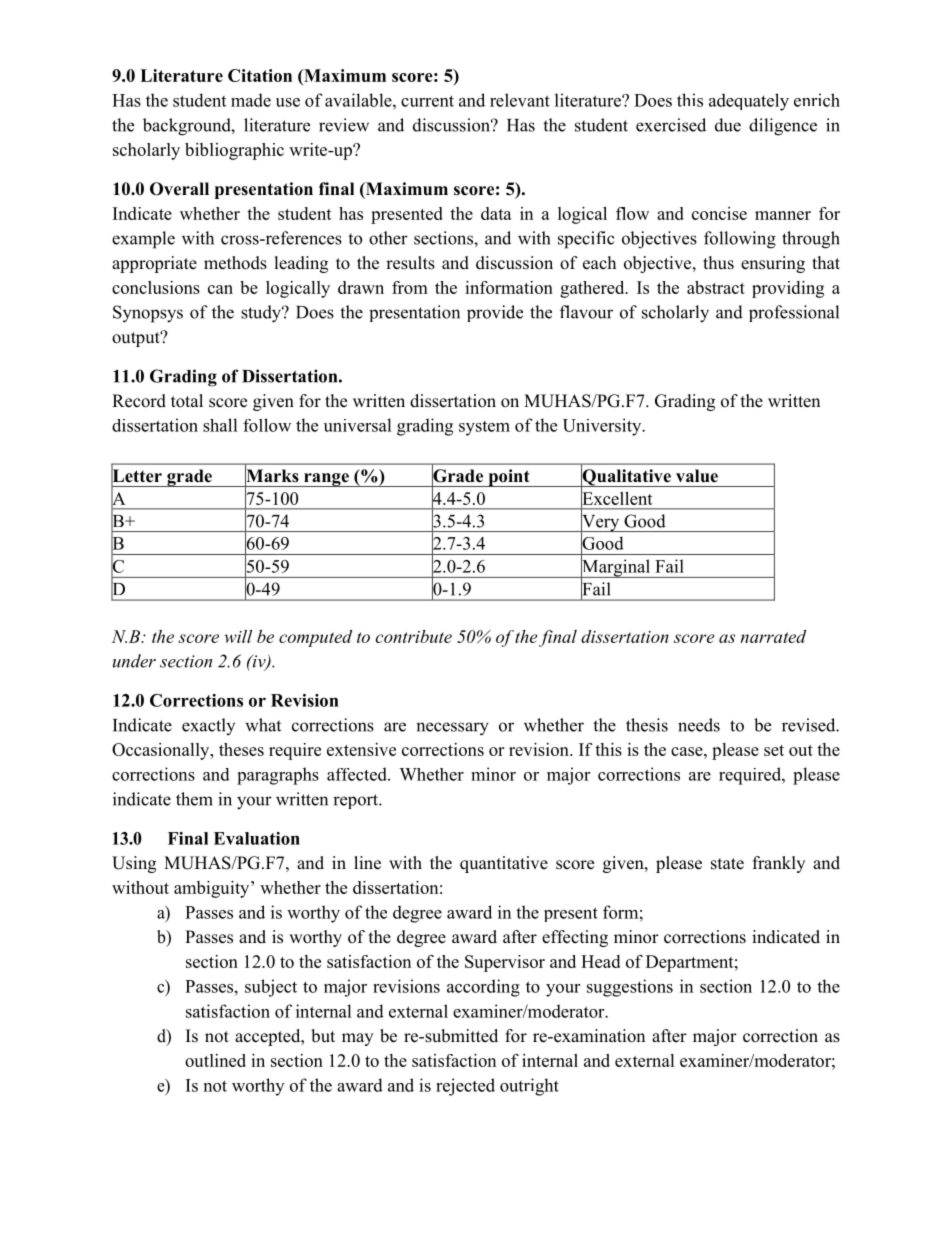  I want to click on made, so click(251, 100).
